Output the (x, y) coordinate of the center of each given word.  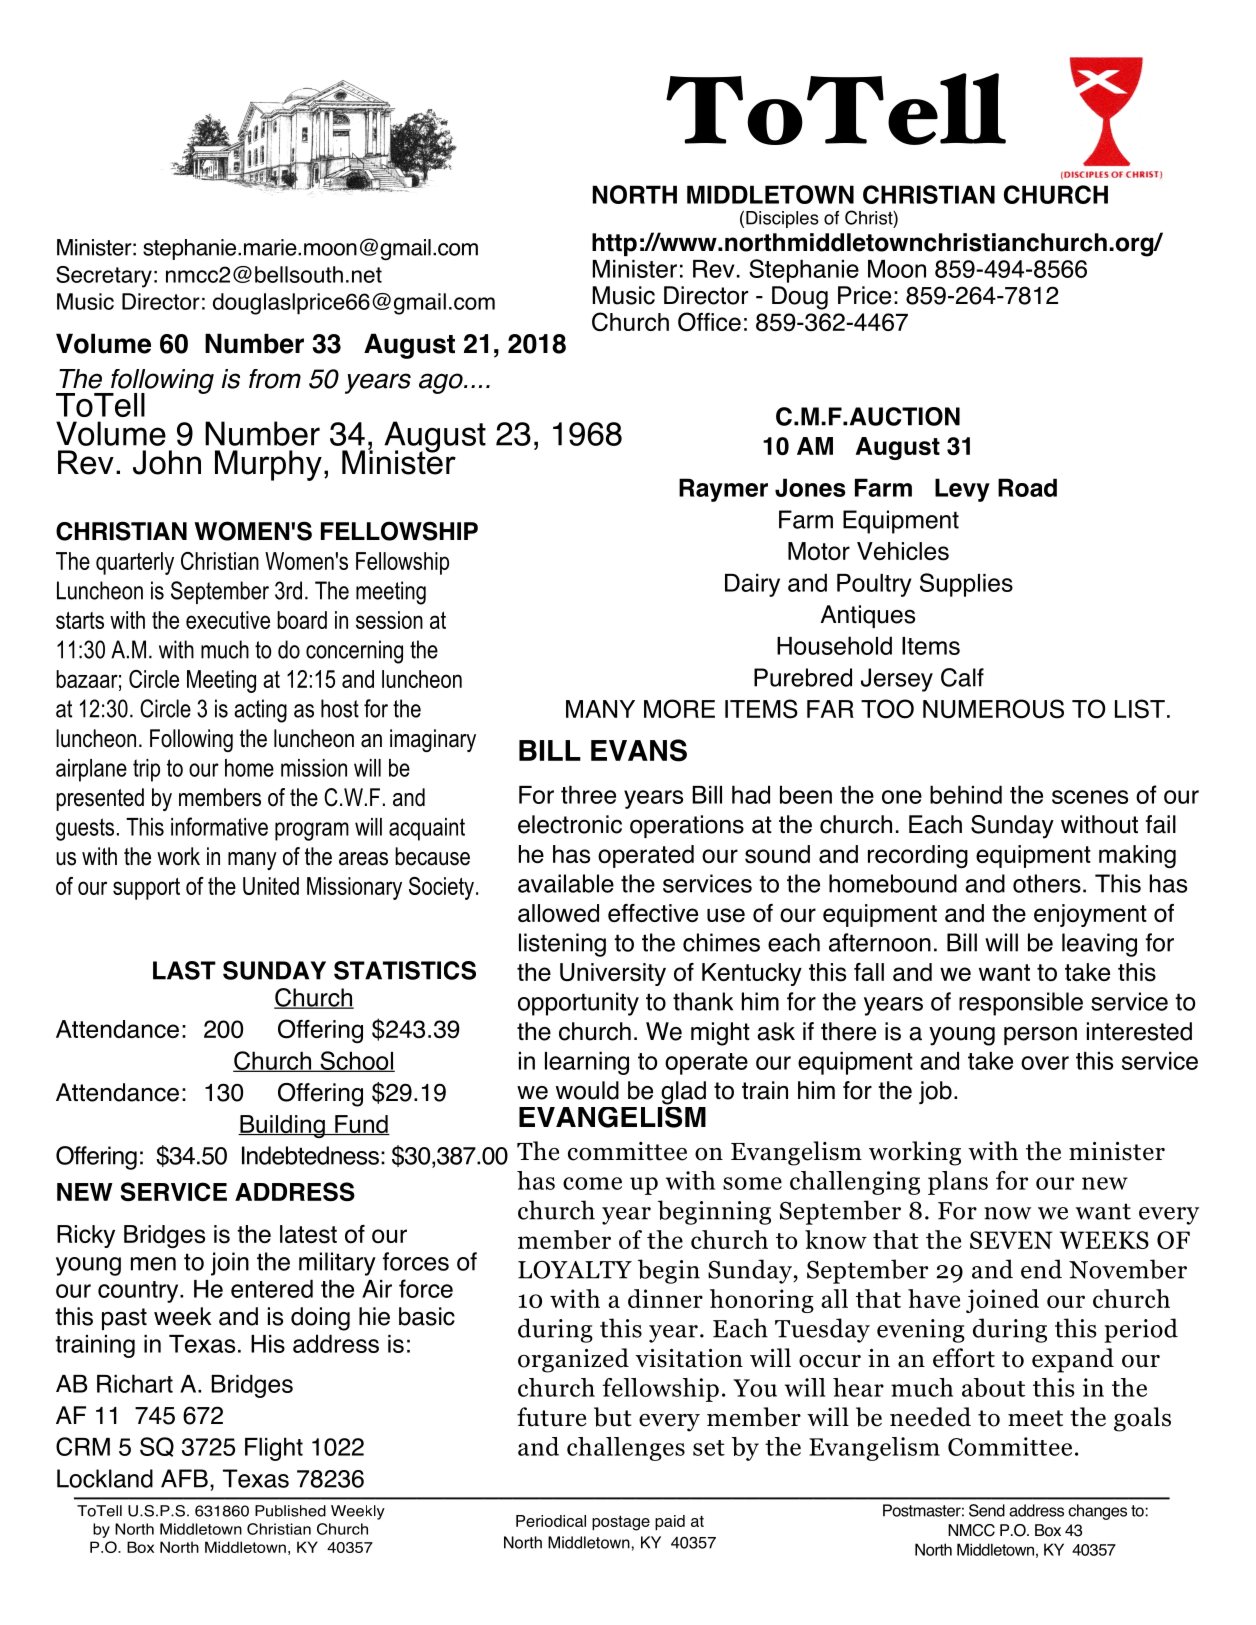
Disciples (782, 219)
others (1047, 883)
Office (709, 322)
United (271, 886)
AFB (184, 1478)
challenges (626, 1449)
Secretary (104, 277)
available (566, 883)
